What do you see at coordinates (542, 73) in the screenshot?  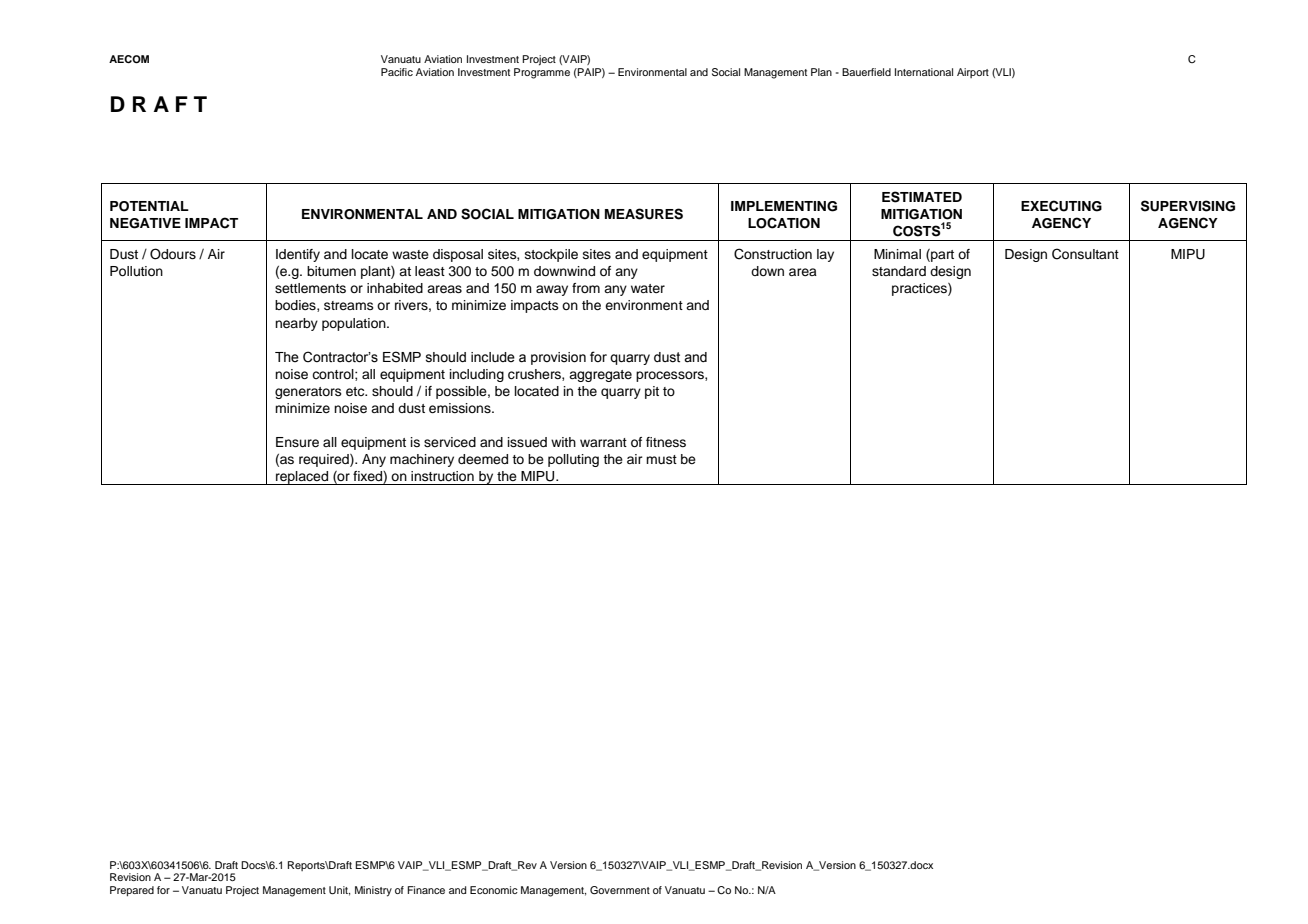 I see `Programme` at bounding box center [542, 73].
